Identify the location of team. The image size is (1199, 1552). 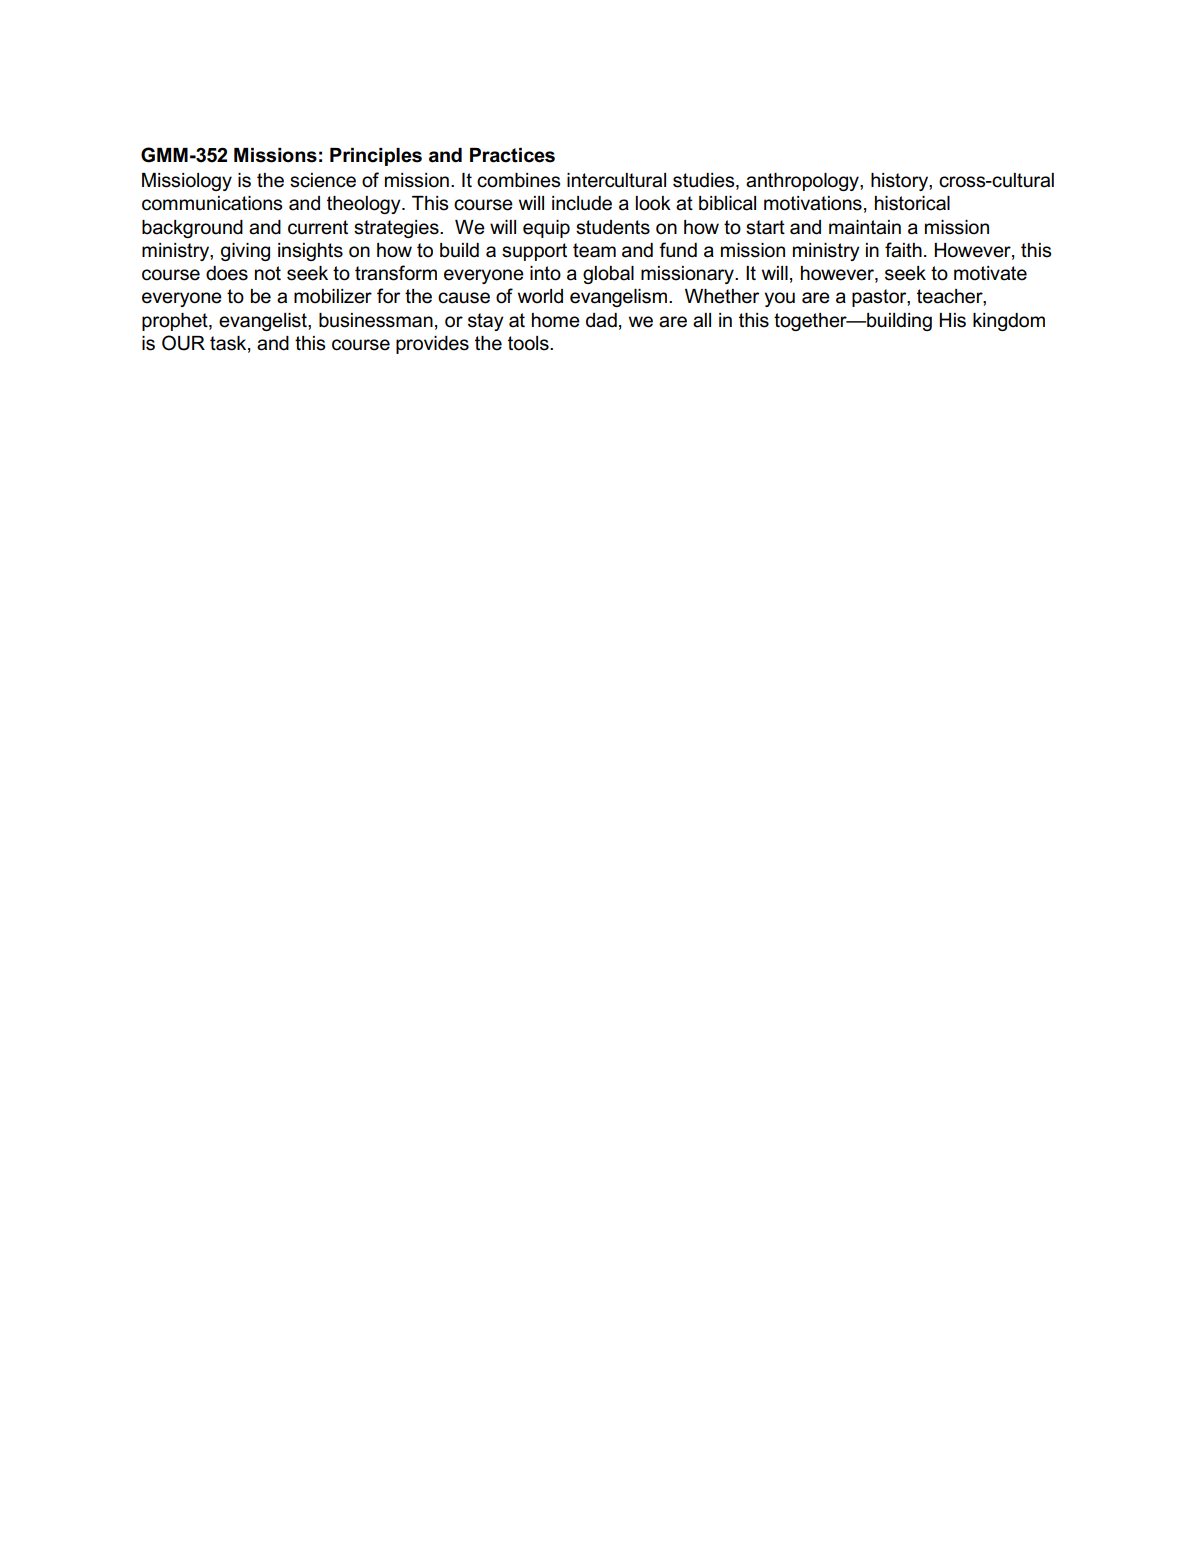
(594, 250).
